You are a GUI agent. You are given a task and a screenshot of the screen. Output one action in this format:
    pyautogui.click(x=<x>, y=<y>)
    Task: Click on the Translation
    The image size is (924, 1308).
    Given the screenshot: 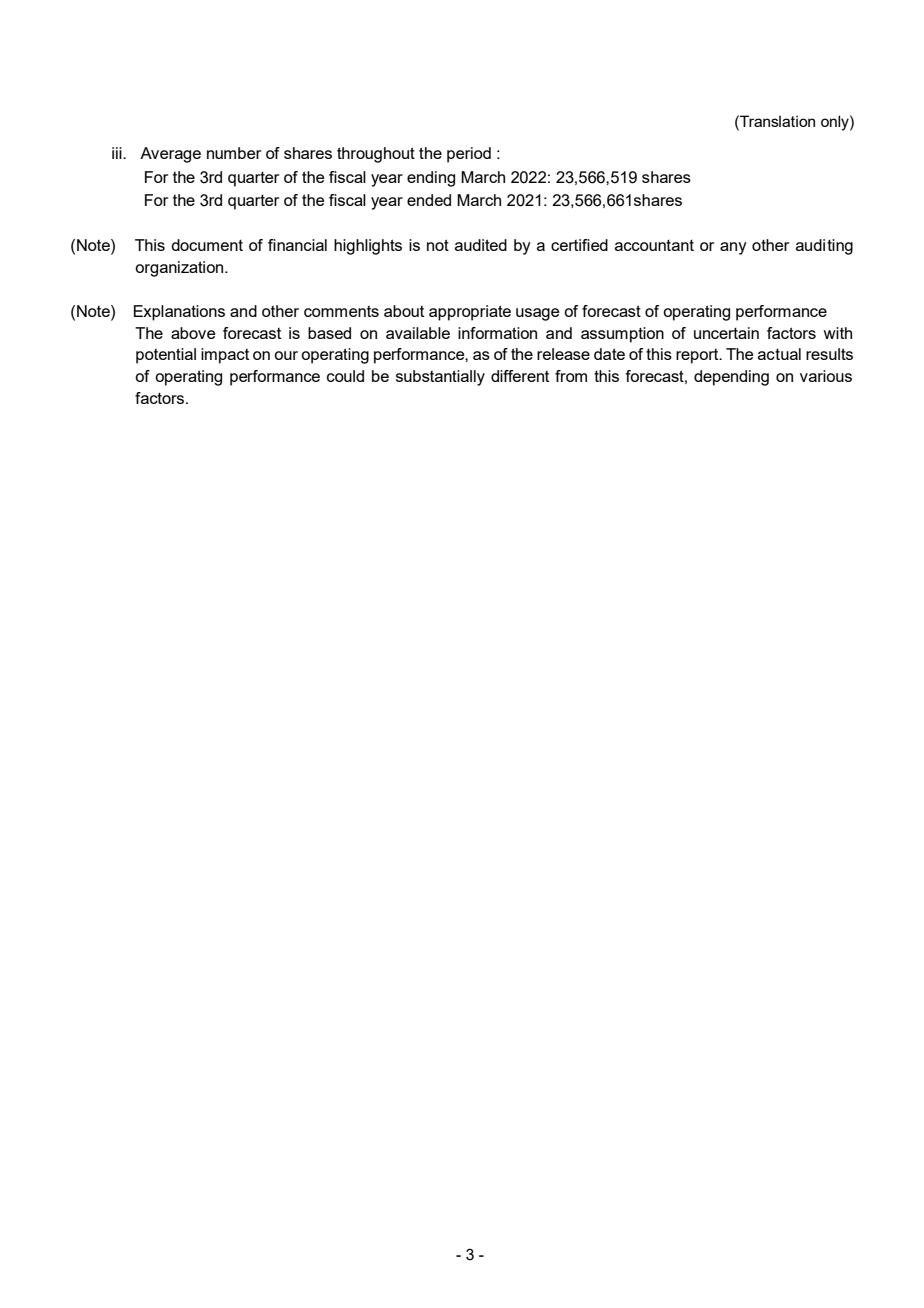 What is the action you would take?
    pyautogui.click(x=776, y=121)
